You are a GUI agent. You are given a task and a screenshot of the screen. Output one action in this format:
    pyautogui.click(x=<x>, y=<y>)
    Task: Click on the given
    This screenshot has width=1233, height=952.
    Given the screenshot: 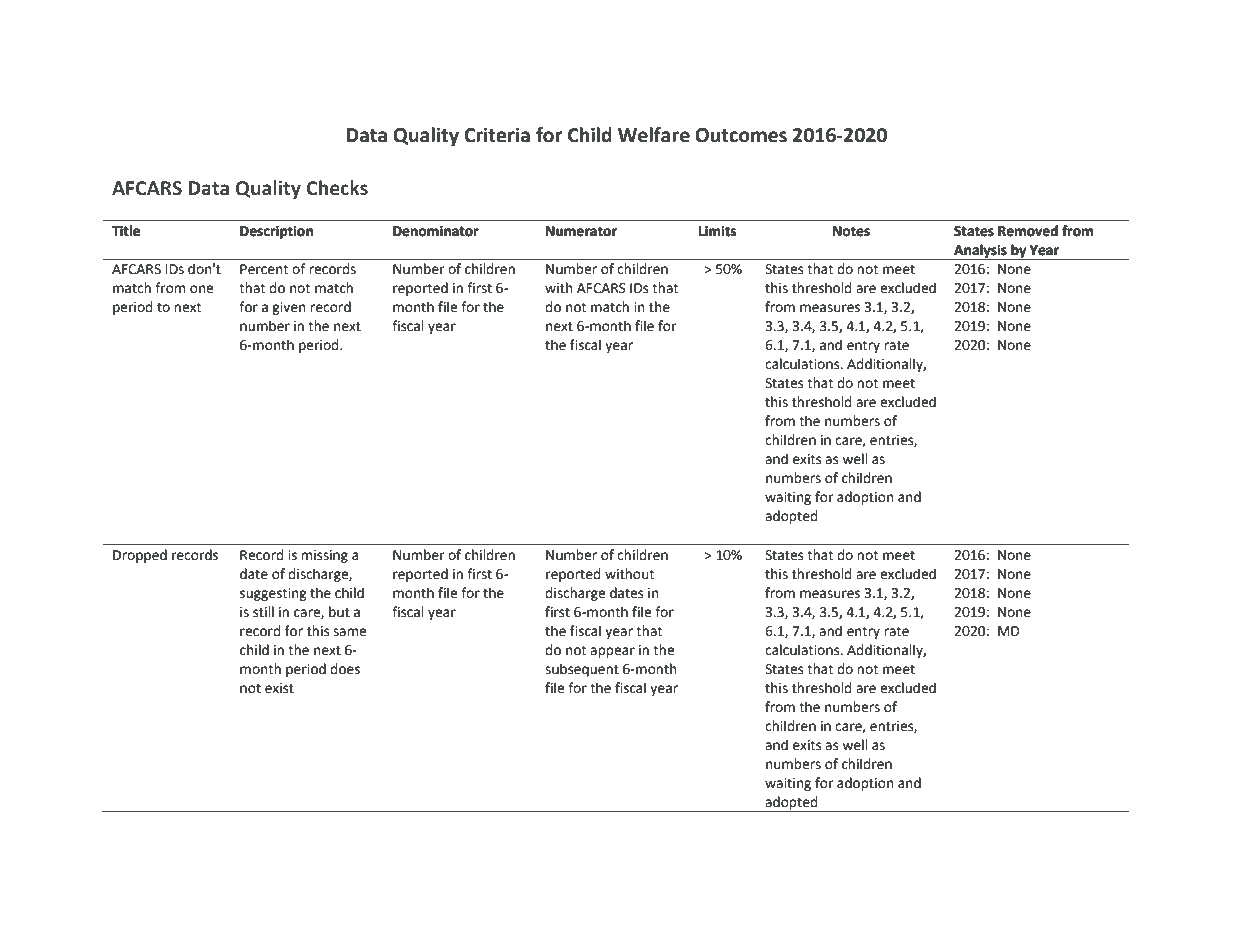 What is the action you would take?
    pyautogui.click(x=288, y=308)
